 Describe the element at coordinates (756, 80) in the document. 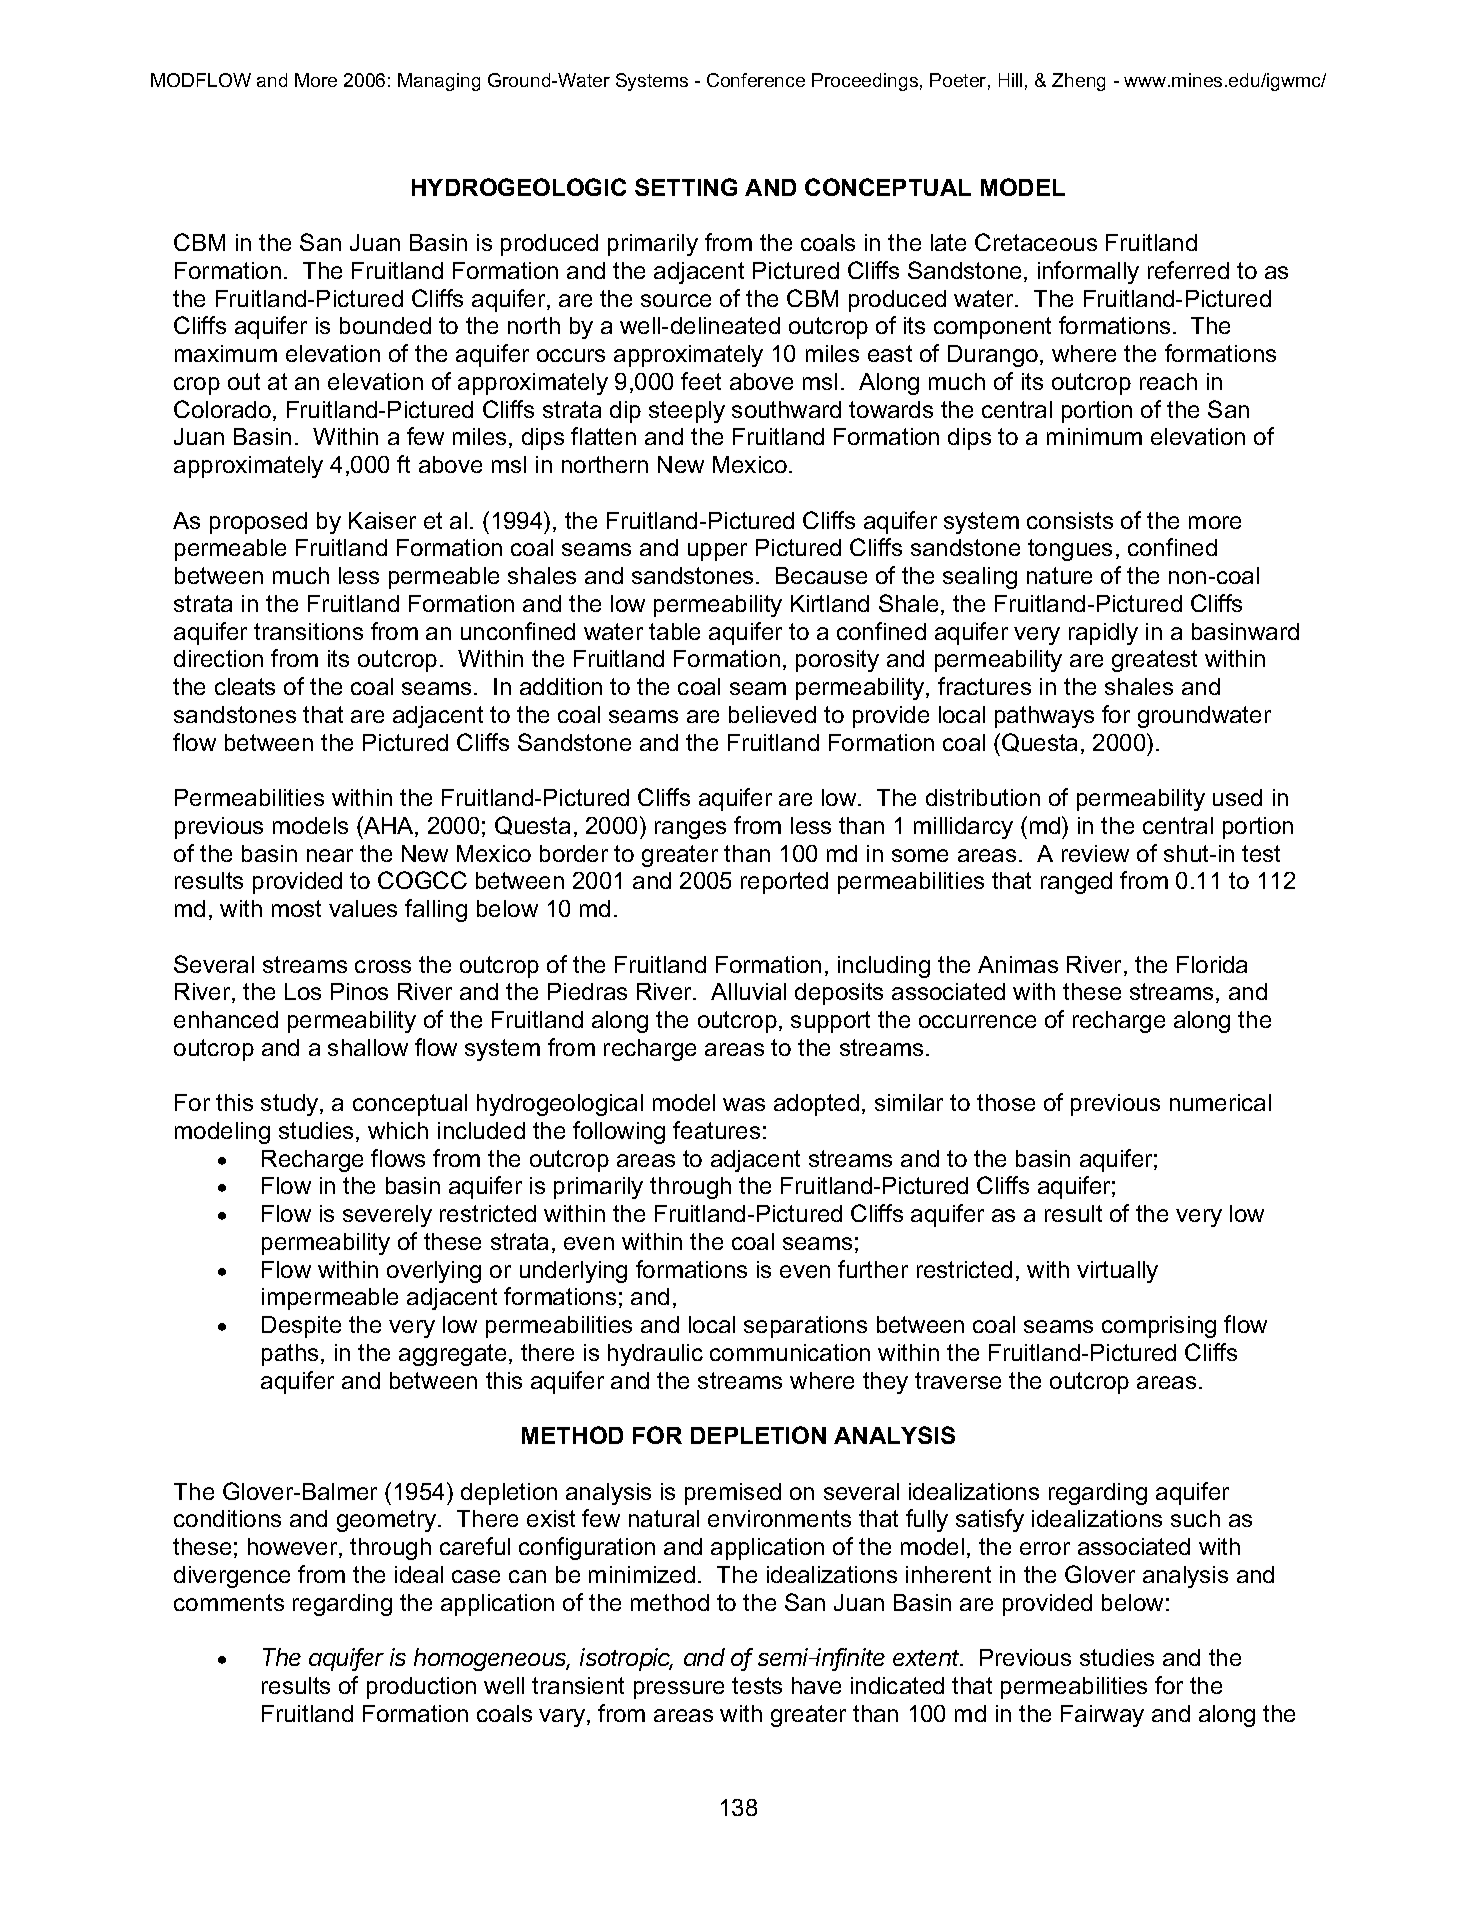

I see `Conference` at that location.
